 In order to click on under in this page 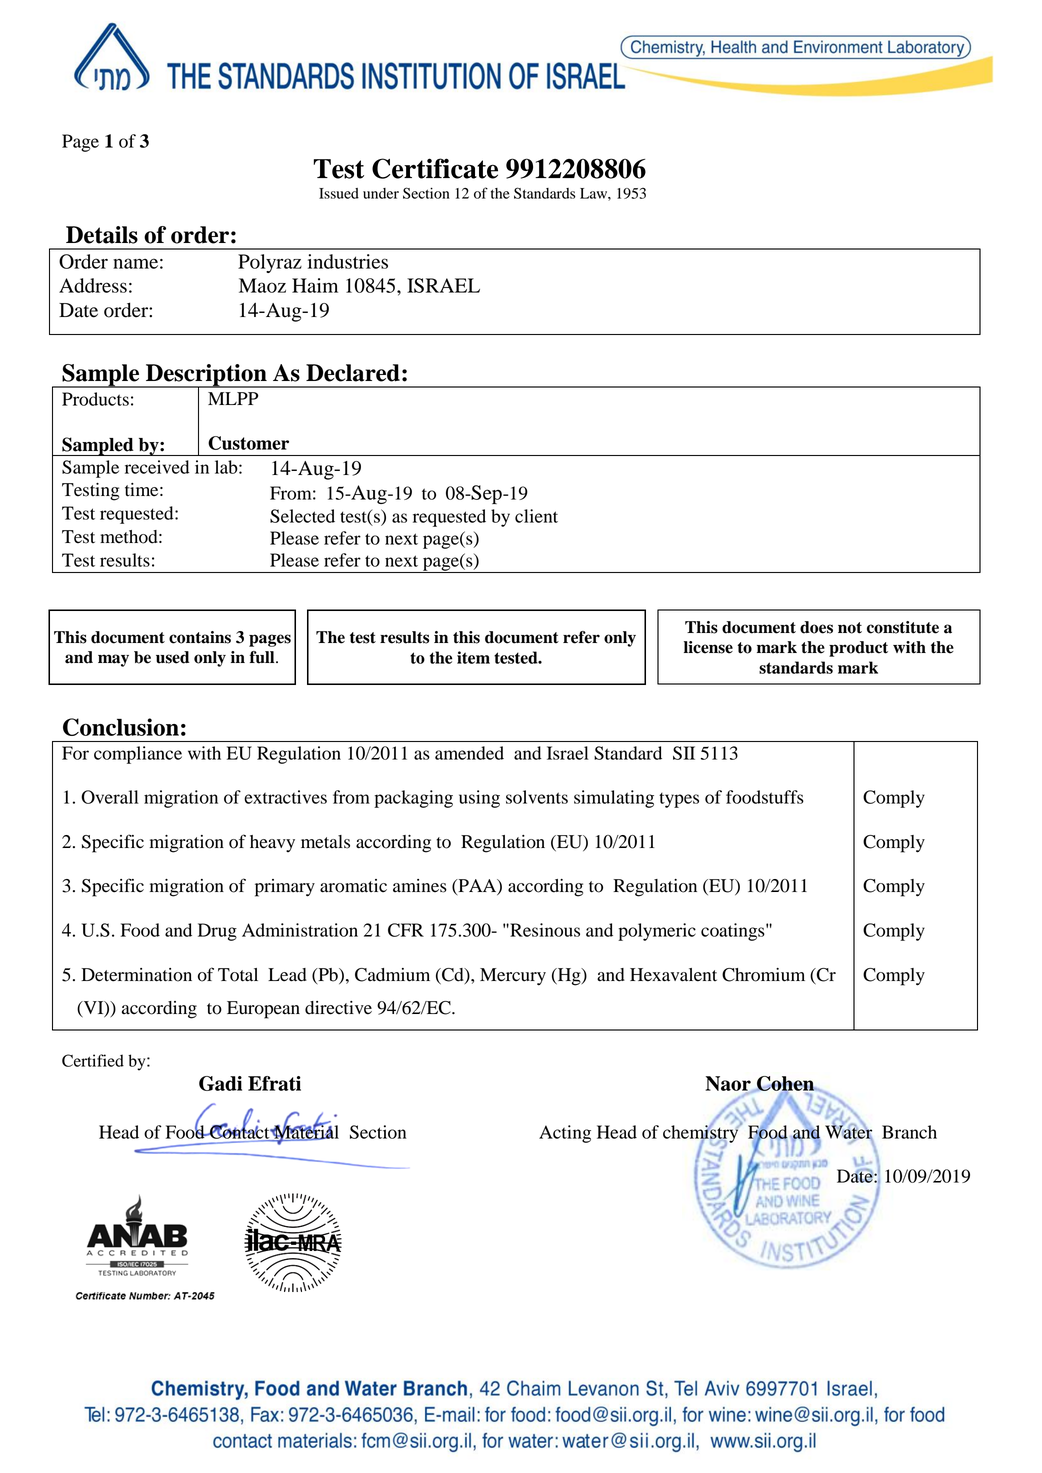, I will do `click(381, 193)`.
